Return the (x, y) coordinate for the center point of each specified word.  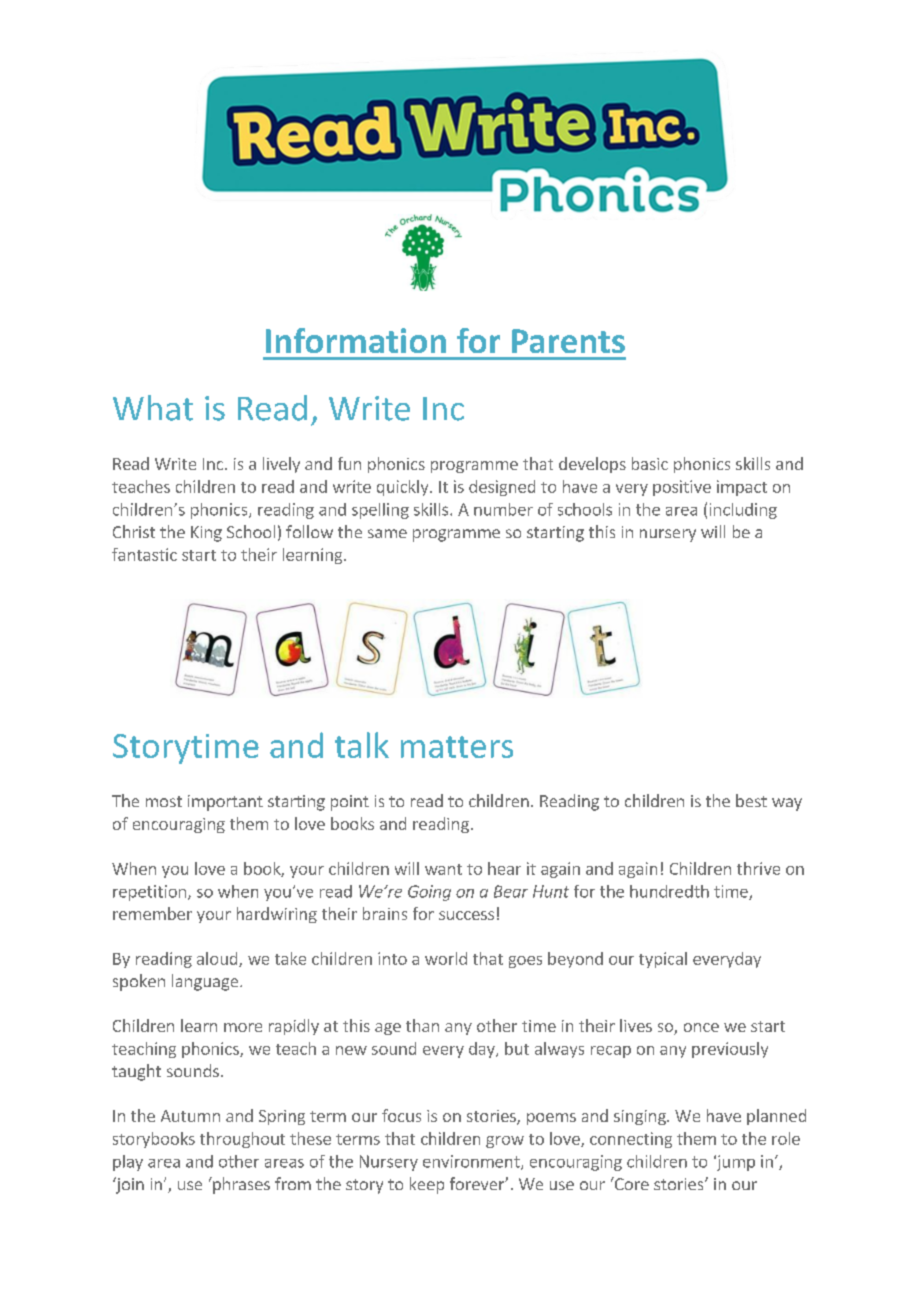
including (743, 511)
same (387, 533)
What (153, 408)
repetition (149, 893)
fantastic (144, 554)
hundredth (669, 891)
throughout (242, 1140)
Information (356, 340)
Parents (568, 341)
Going (429, 893)
